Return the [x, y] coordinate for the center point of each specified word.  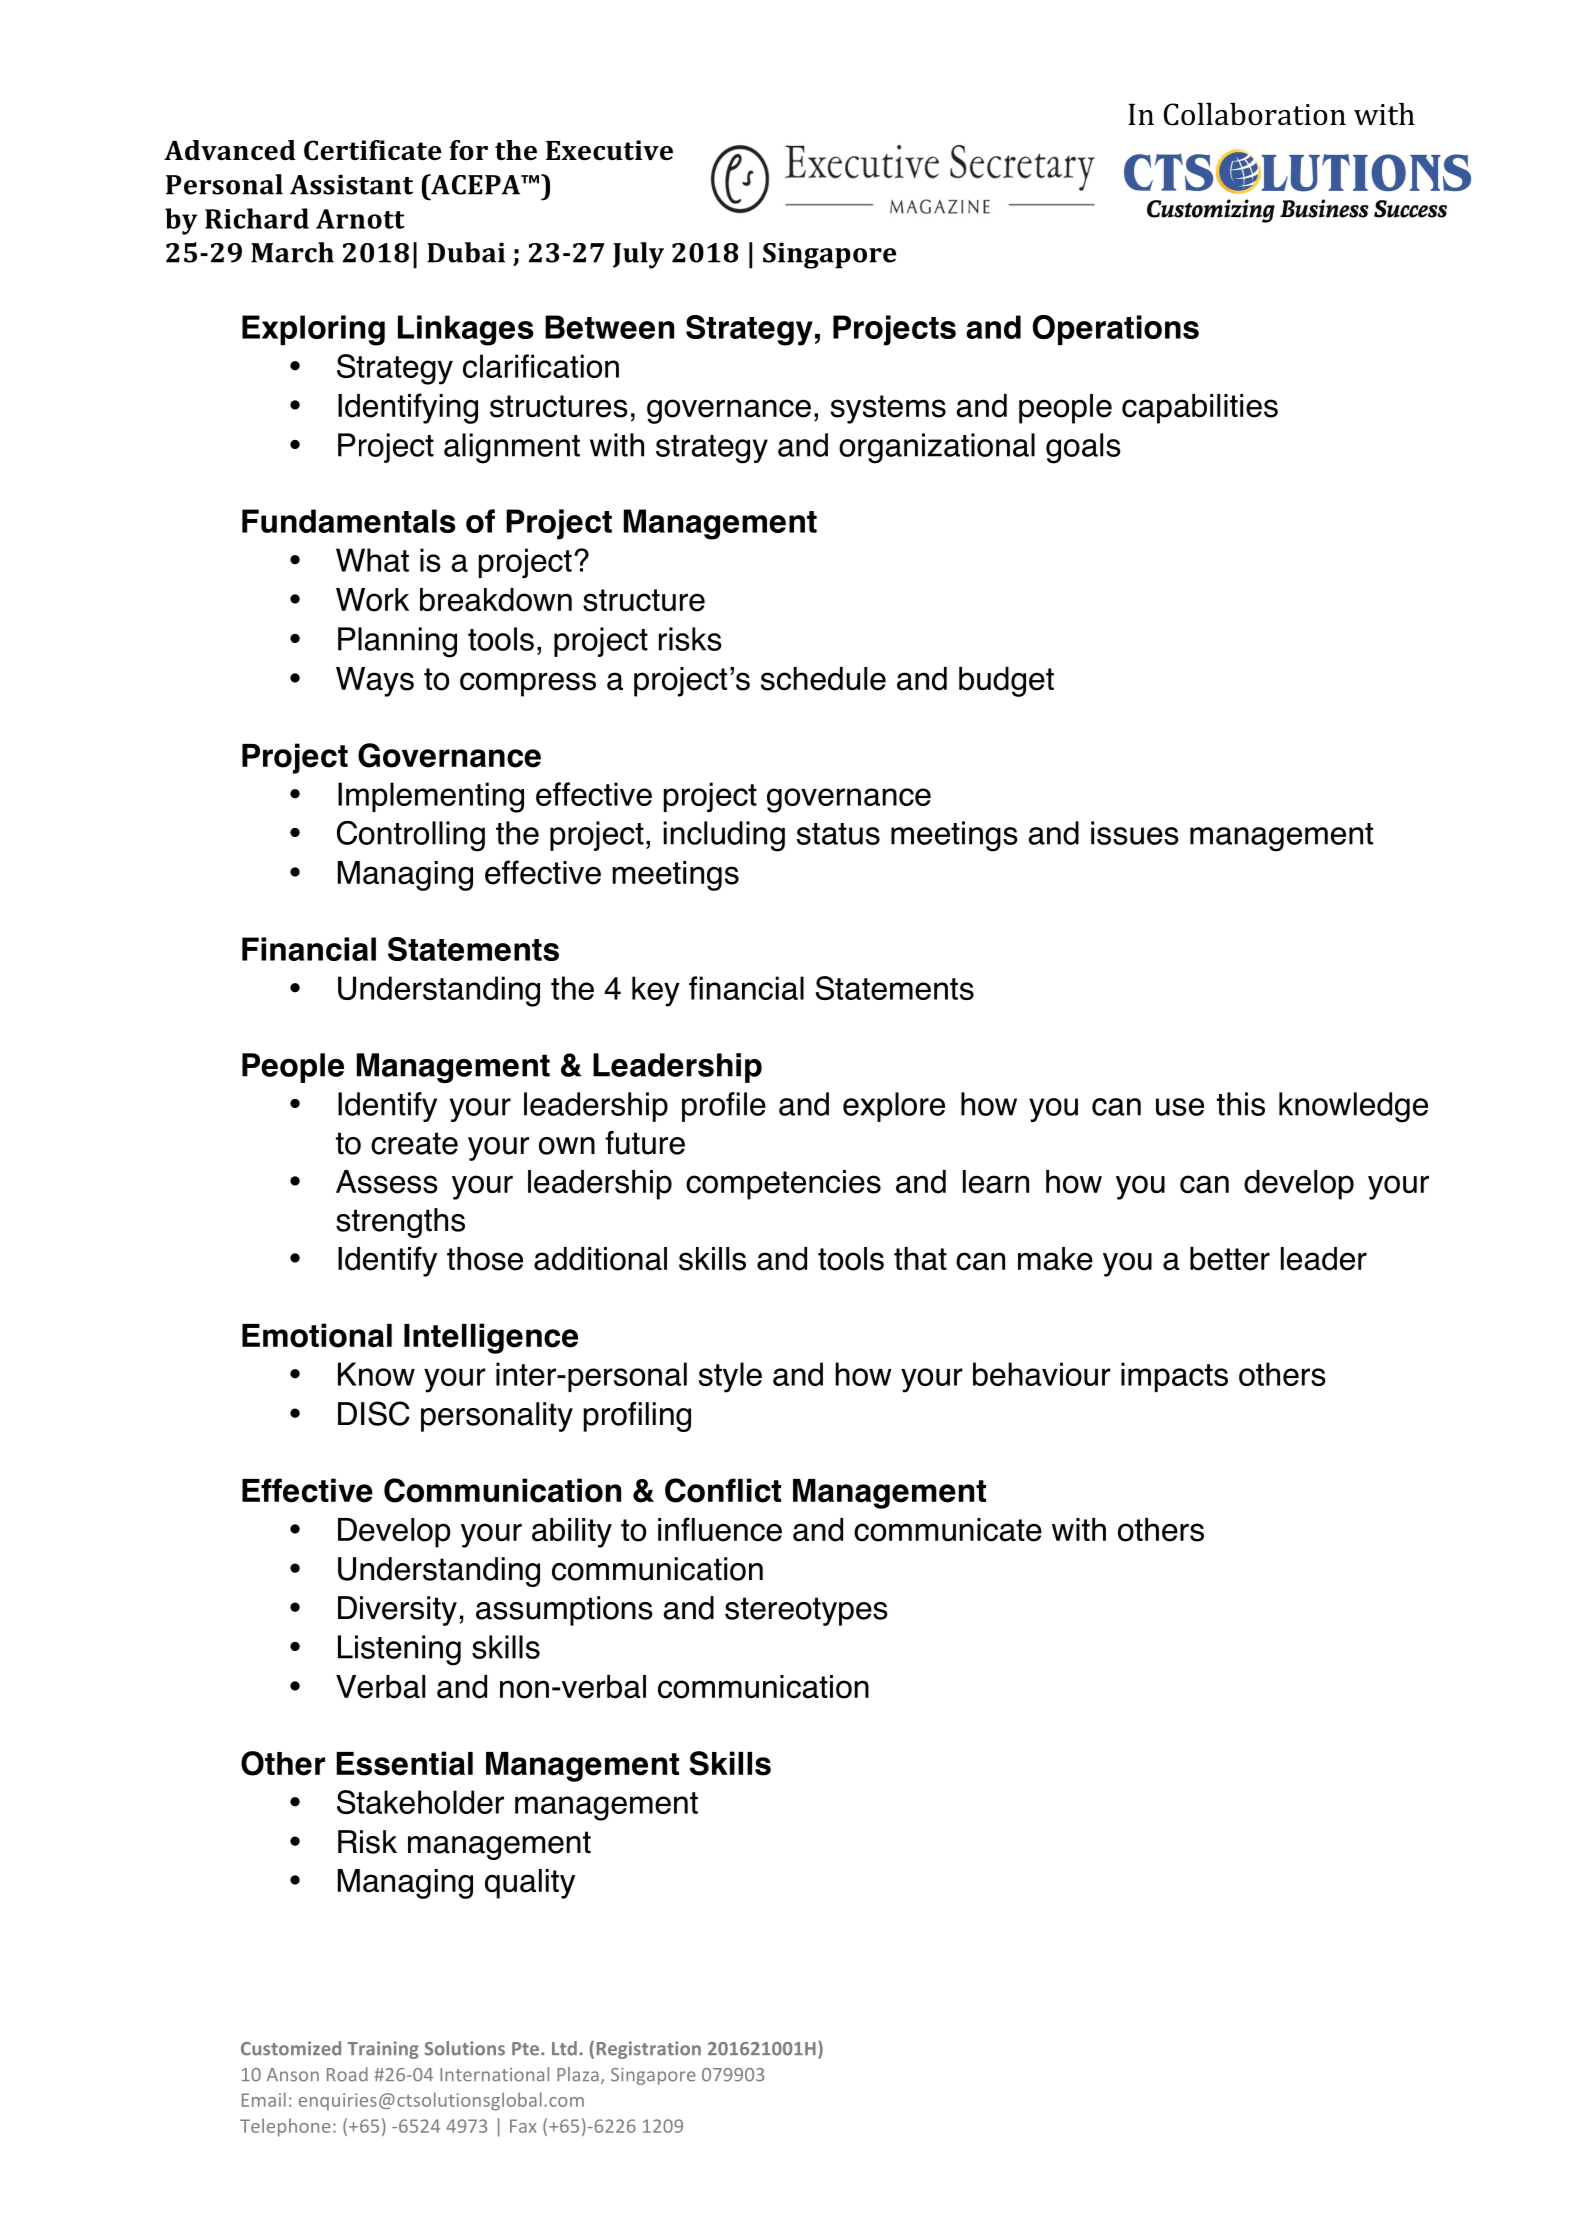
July [638, 255]
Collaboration [1255, 114]
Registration [649, 2050]
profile [724, 1107]
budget [1006, 682]
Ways [375, 682]
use [1180, 1107]
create [414, 1143]
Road [347, 2074]
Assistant [351, 185]
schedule [823, 679]
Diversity [397, 1611]
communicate [948, 1530]
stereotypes [806, 1611]
